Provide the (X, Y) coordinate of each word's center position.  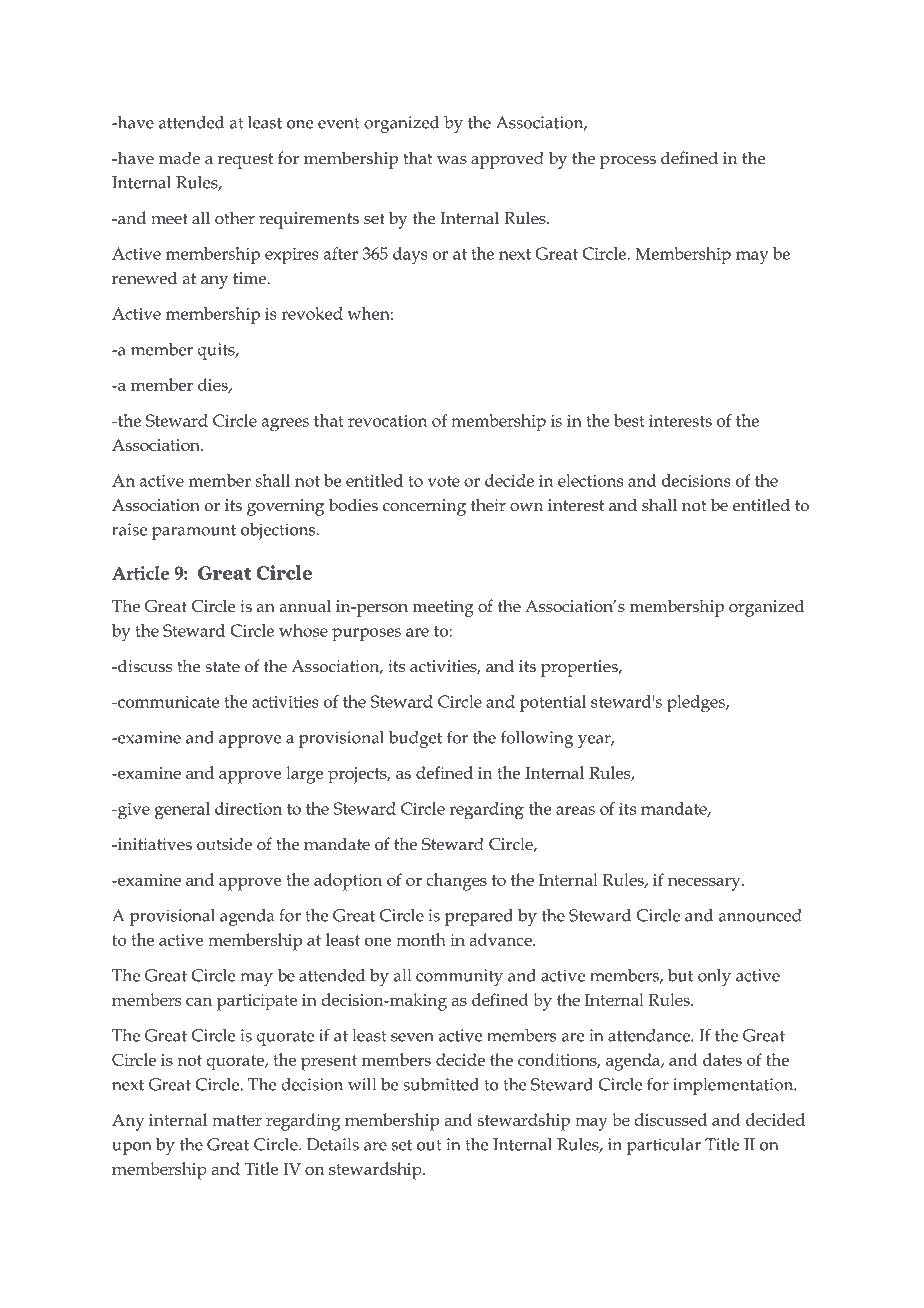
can (199, 1001)
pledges (697, 704)
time (250, 278)
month (421, 939)
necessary (705, 884)
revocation (388, 421)
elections (590, 480)
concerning (424, 507)
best (629, 420)
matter (237, 1120)
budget (415, 739)
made (179, 158)
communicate (167, 702)
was (452, 160)
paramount (194, 532)
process (628, 162)
